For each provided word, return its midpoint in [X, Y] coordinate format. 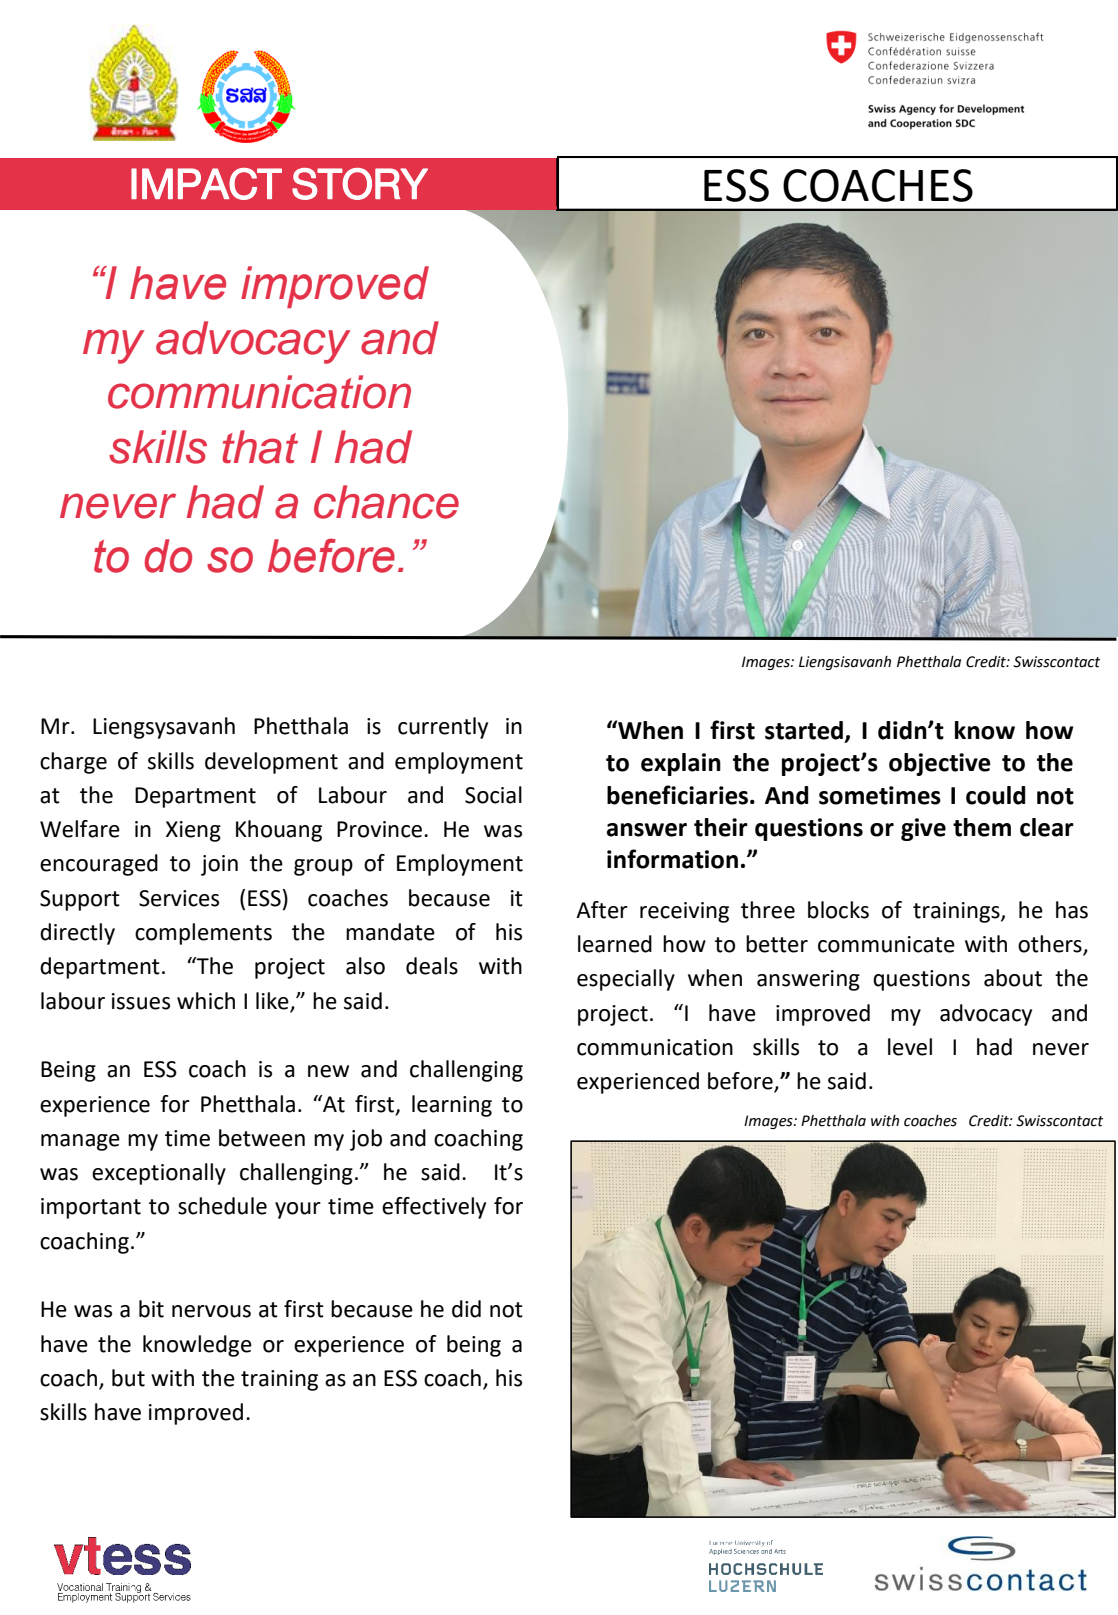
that [260, 447]
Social [493, 795]
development [271, 763]
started [804, 730]
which [206, 1001]
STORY [360, 184]
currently [443, 728]
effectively [434, 1208]
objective [940, 764]
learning [452, 1106]
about [1013, 978]
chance [386, 502]
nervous [211, 1311]
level [910, 1047]
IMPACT [206, 184]
